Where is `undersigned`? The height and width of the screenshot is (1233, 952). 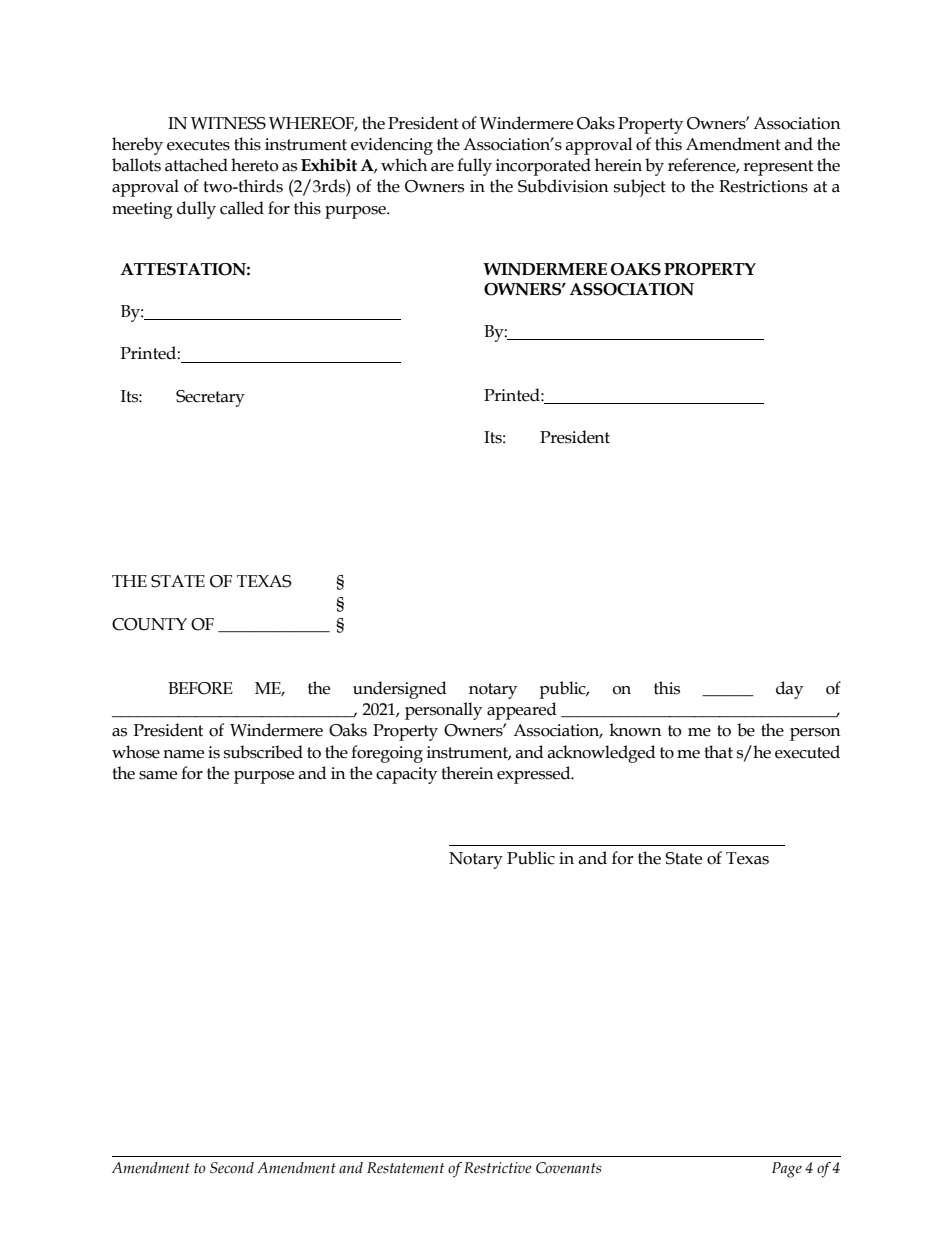 undersigned is located at coordinates (400, 690).
